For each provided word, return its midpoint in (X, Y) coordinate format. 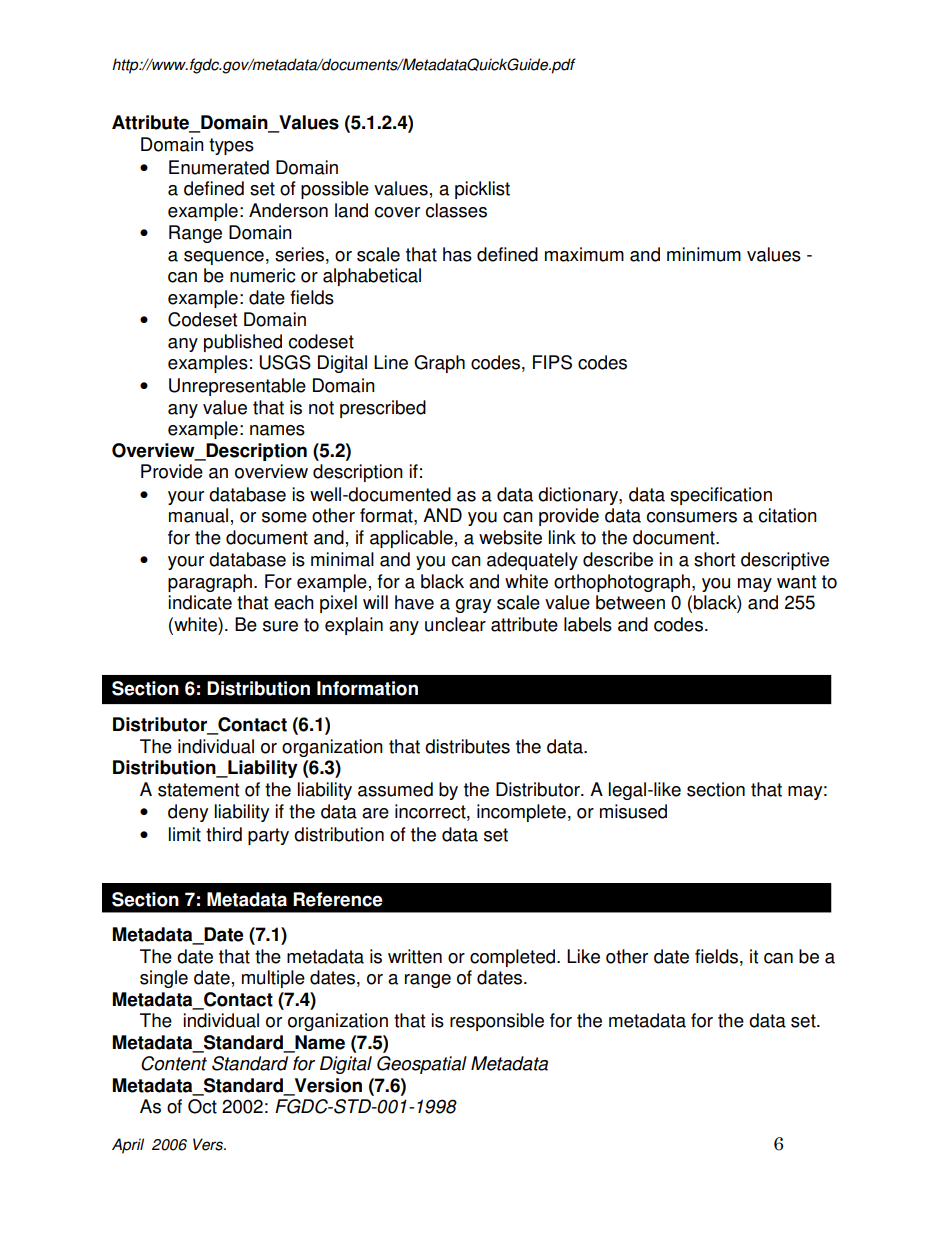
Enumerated (219, 167)
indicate (200, 602)
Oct (202, 1106)
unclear (455, 624)
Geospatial (422, 1065)
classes (456, 210)
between (630, 602)
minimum (704, 254)
